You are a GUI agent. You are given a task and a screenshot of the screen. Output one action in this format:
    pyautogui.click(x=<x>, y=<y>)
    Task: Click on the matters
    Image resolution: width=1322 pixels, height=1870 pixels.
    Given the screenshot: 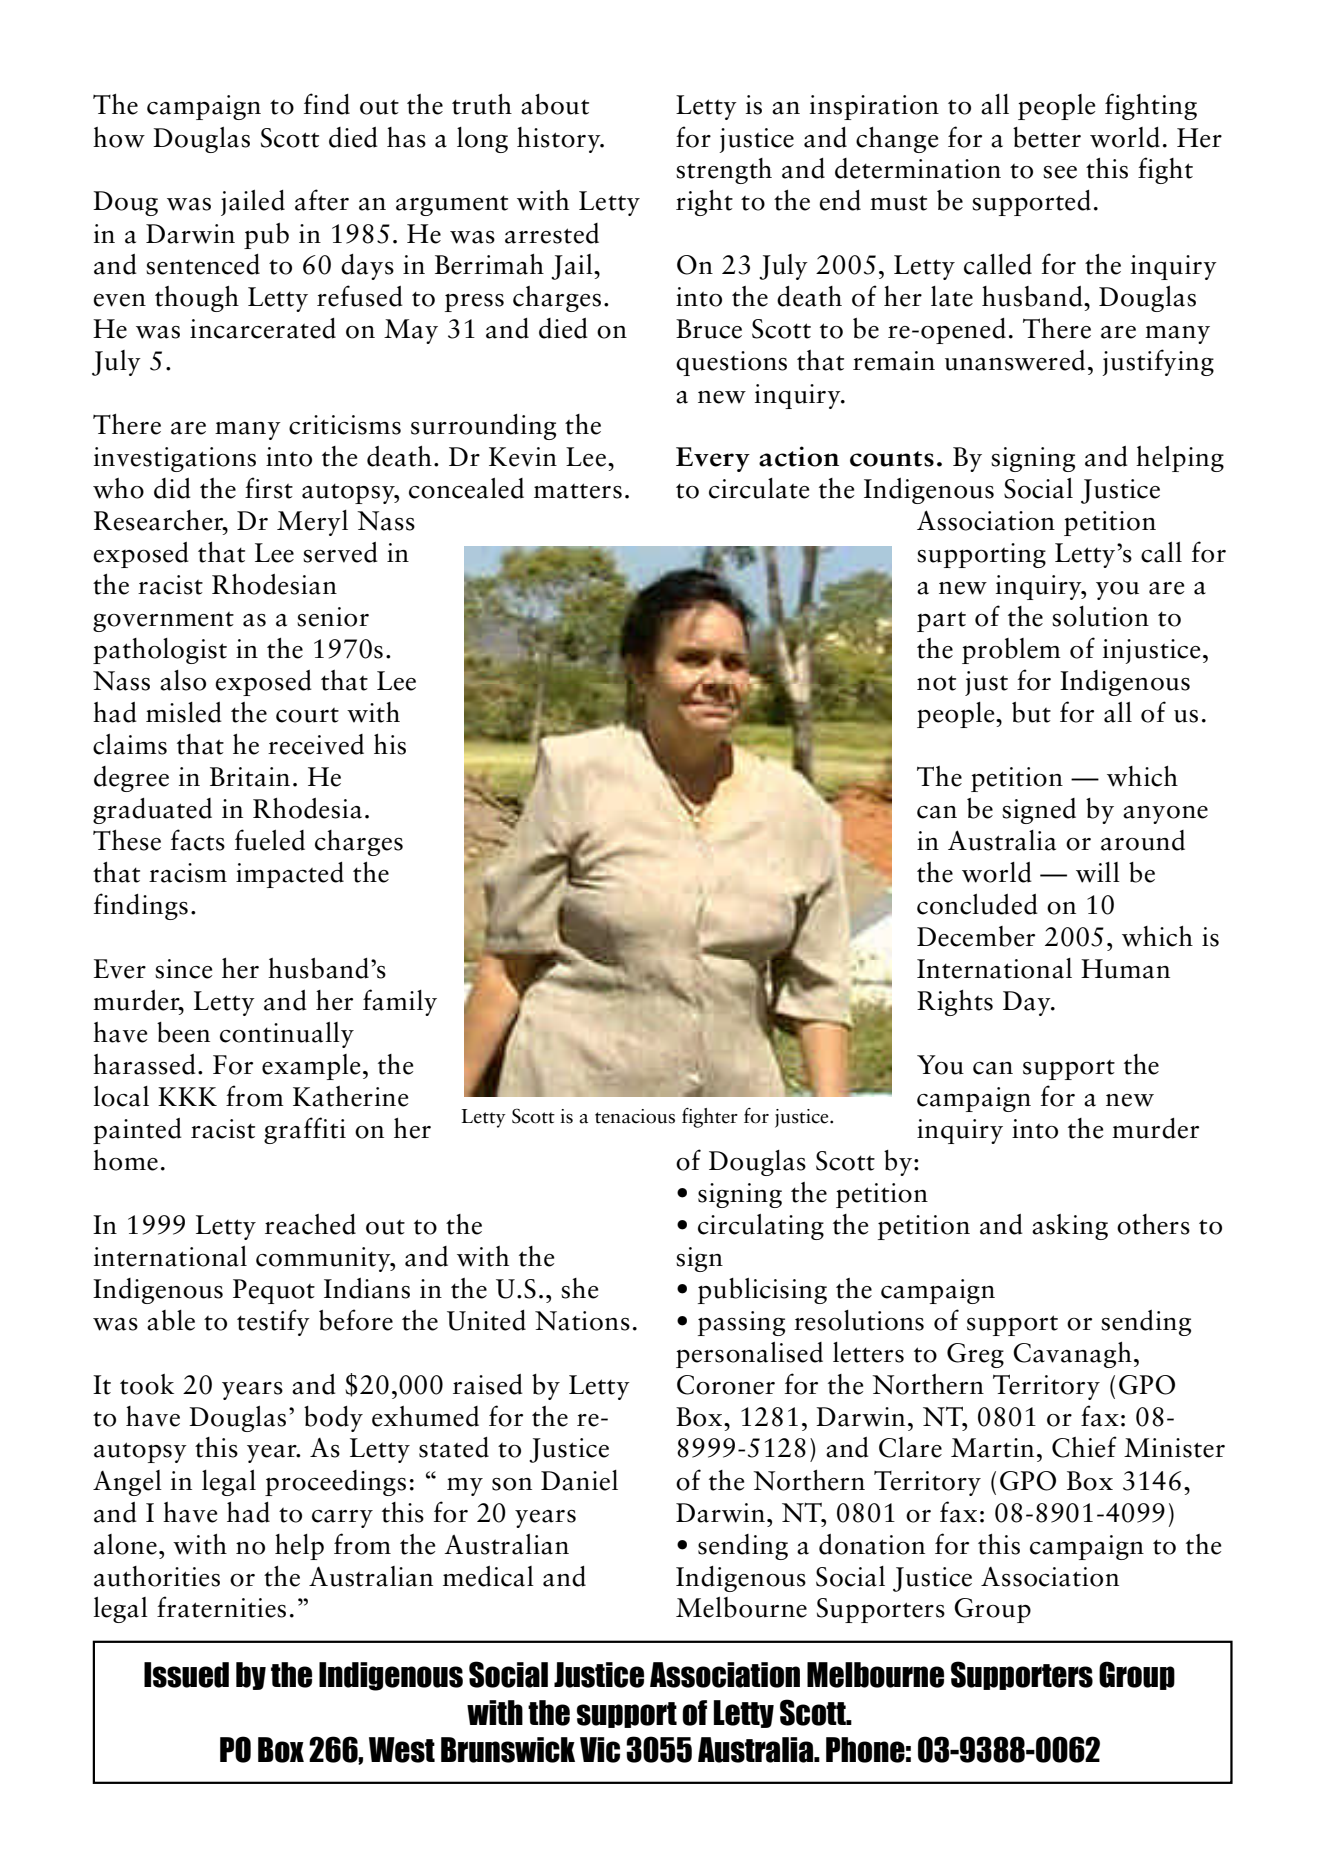 What is the action you would take?
    pyautogui.click(x=578, y=491)
